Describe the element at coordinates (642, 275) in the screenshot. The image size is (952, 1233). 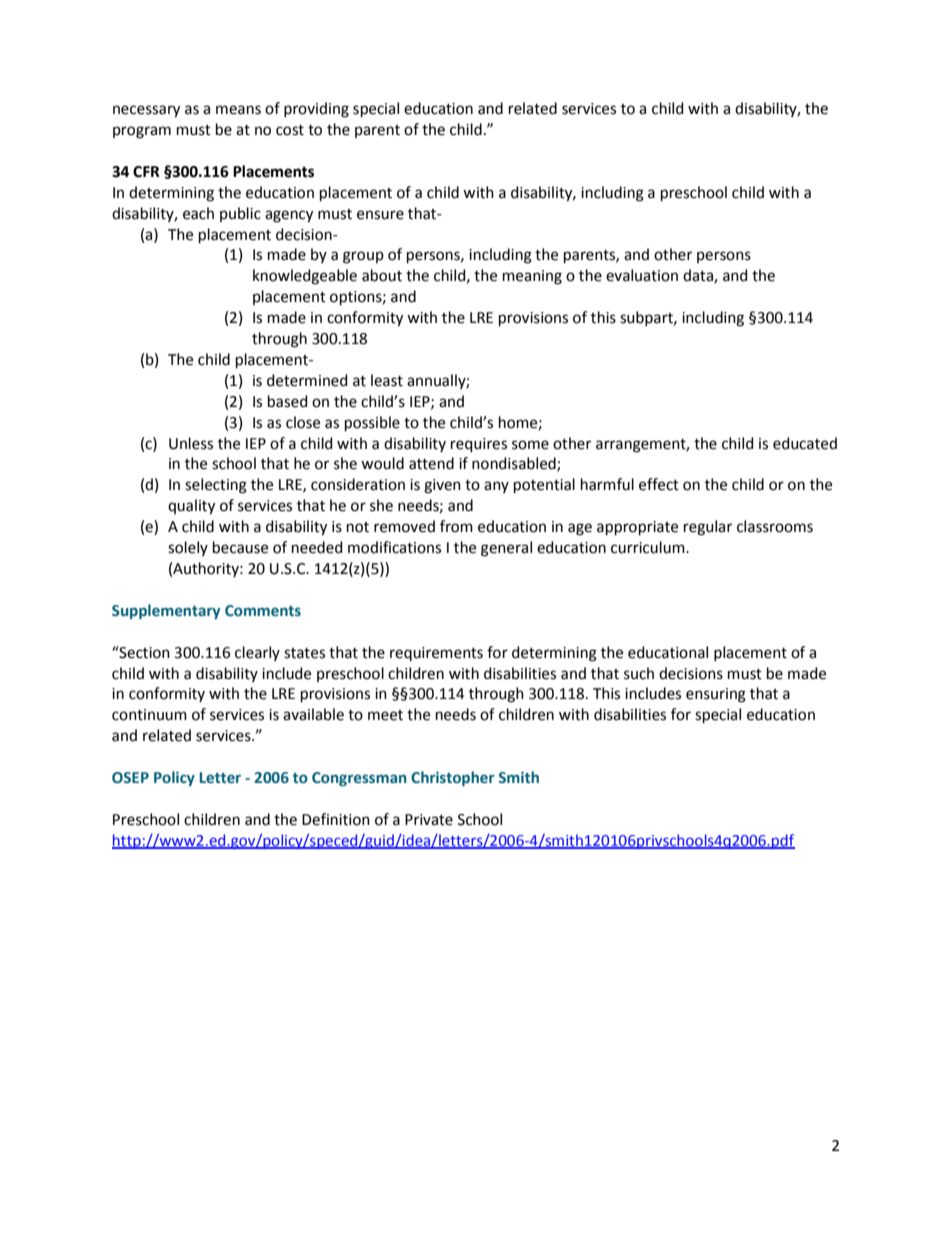
I see `evaluation` at that location.
